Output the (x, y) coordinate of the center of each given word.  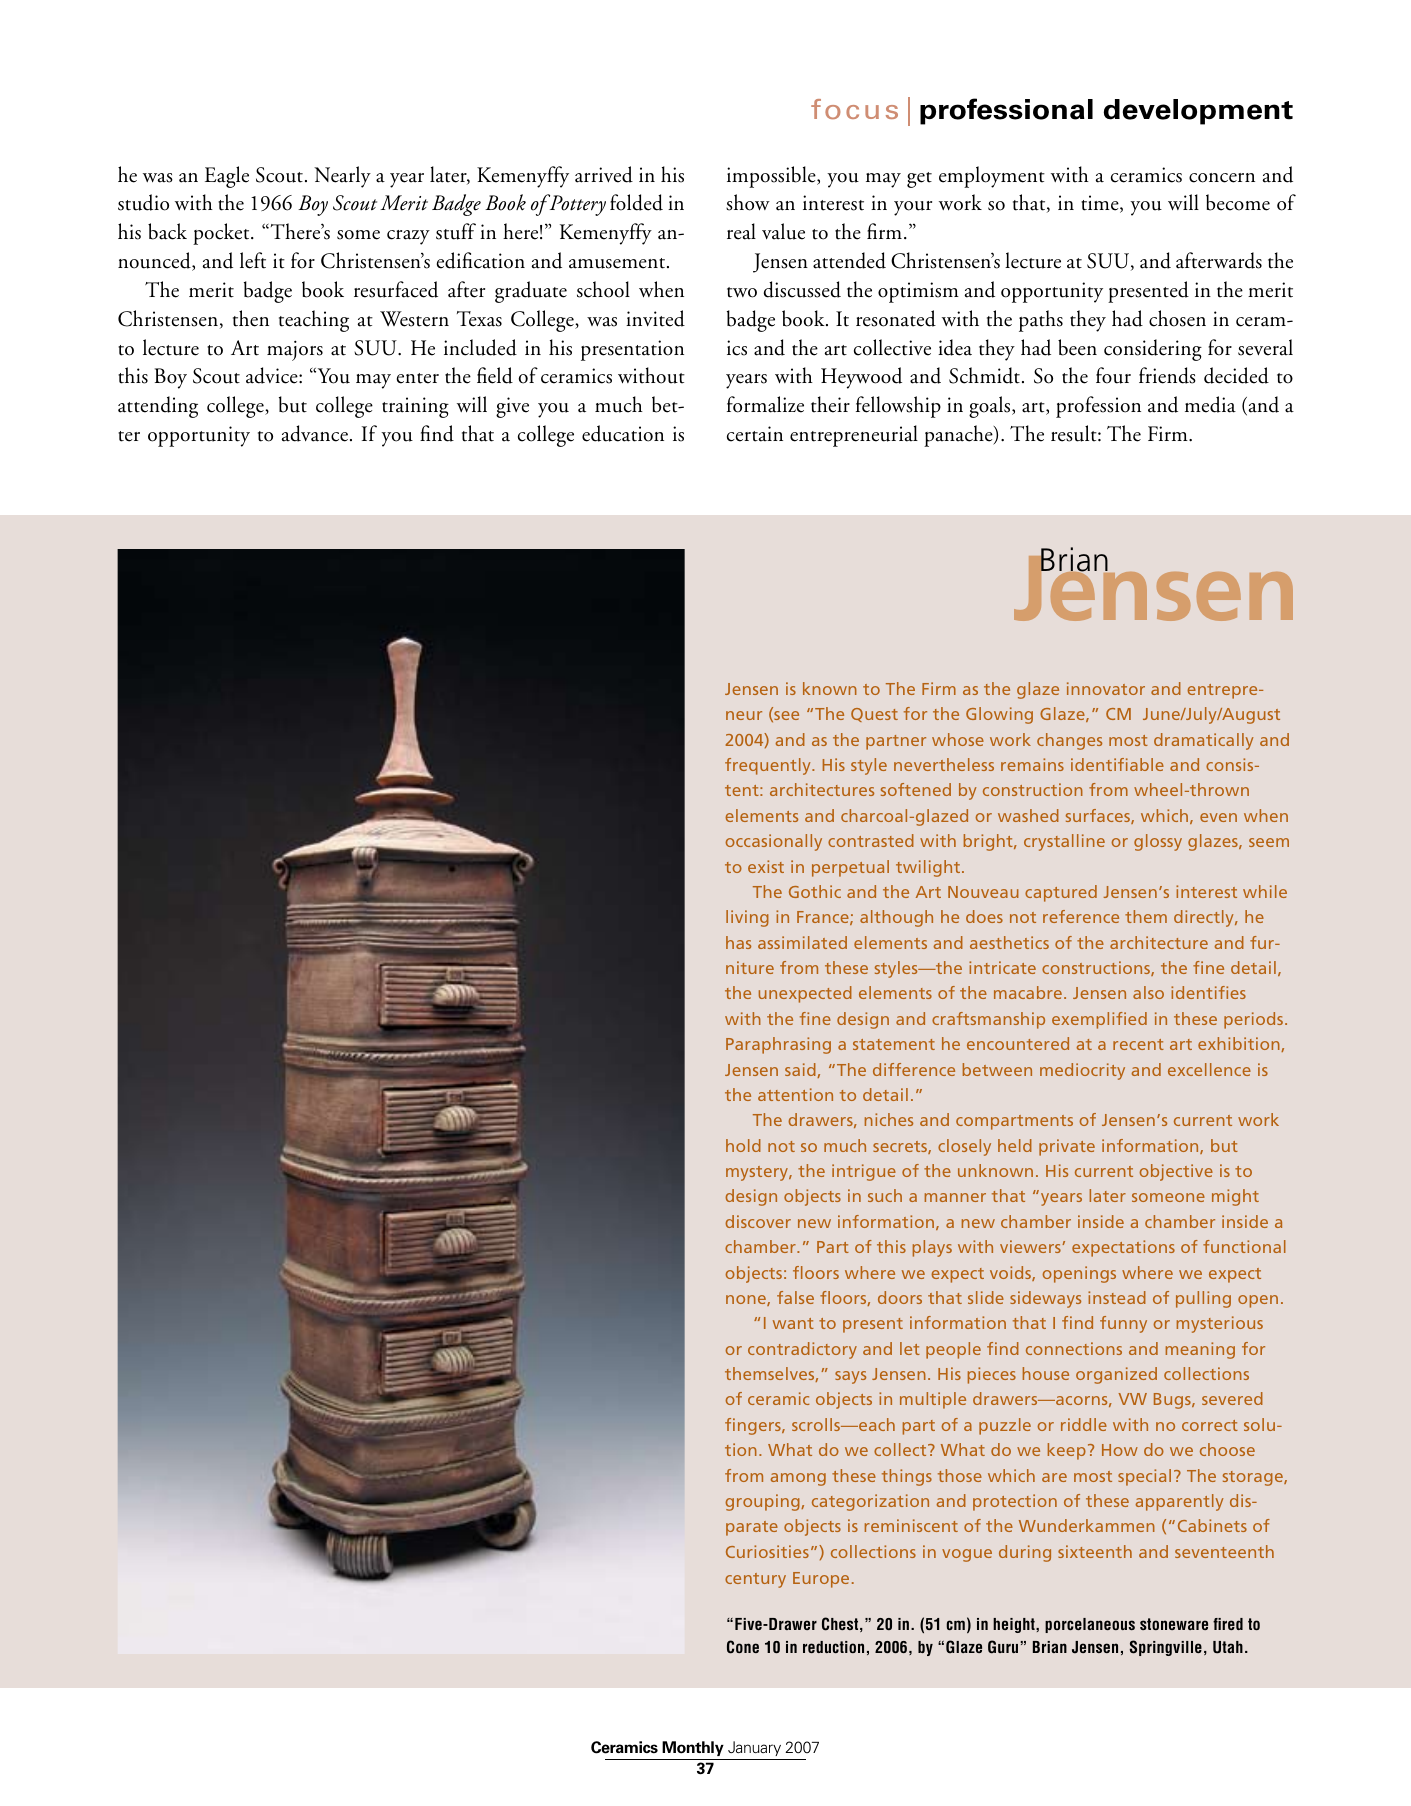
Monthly (693, 1748)
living (747, 918)
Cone (743, 1647)
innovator (1106, 688)
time (1101, 204)
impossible (772, 177)
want (793, 1323)
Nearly (342, 177)
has (738, 942)
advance (315, 433)
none (747, 1300)
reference (1081, 916)
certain (755, 434)
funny (1123, 1324)
